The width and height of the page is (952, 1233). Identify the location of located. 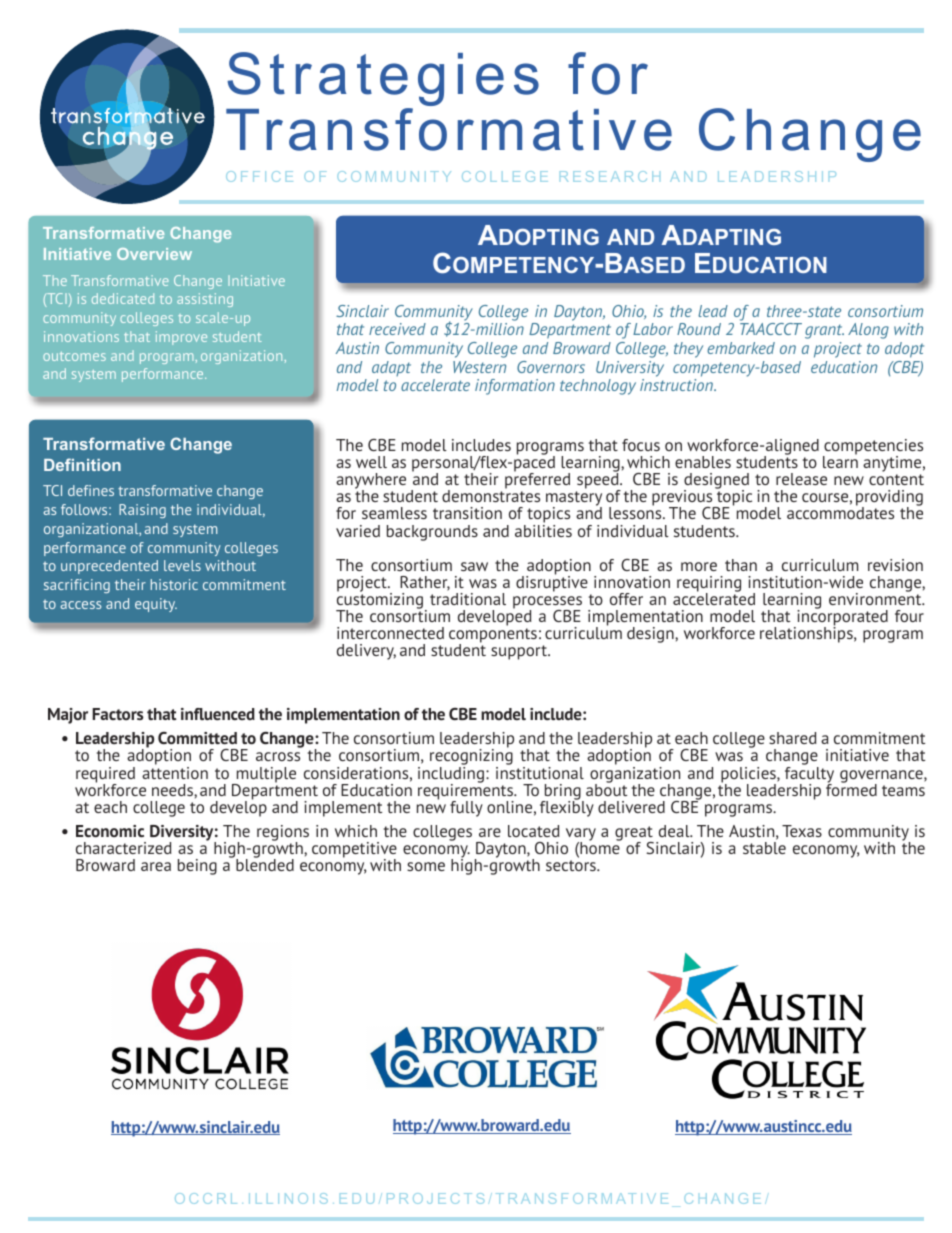
(534, 831).
